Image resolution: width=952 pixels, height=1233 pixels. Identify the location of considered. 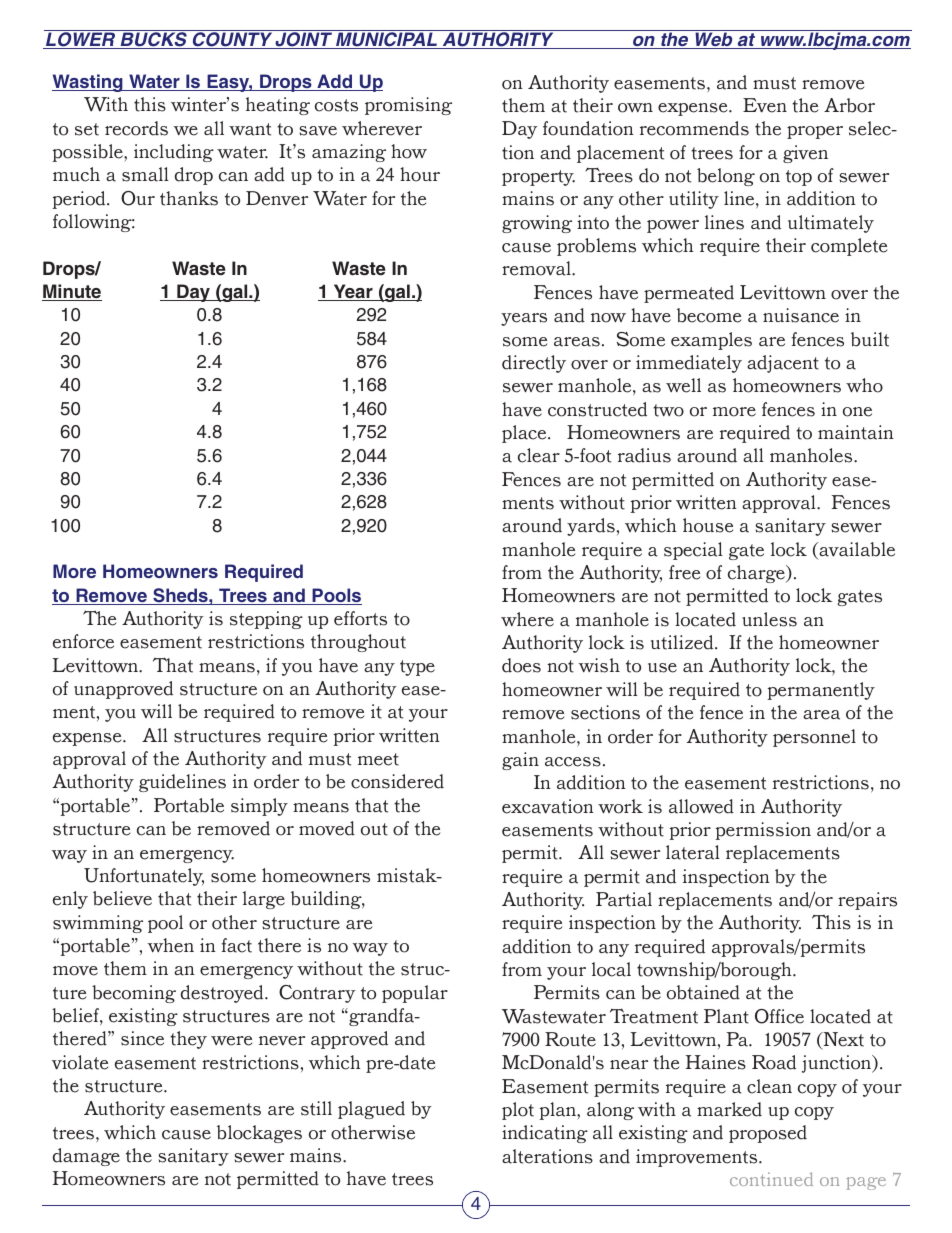
(397, 781).
